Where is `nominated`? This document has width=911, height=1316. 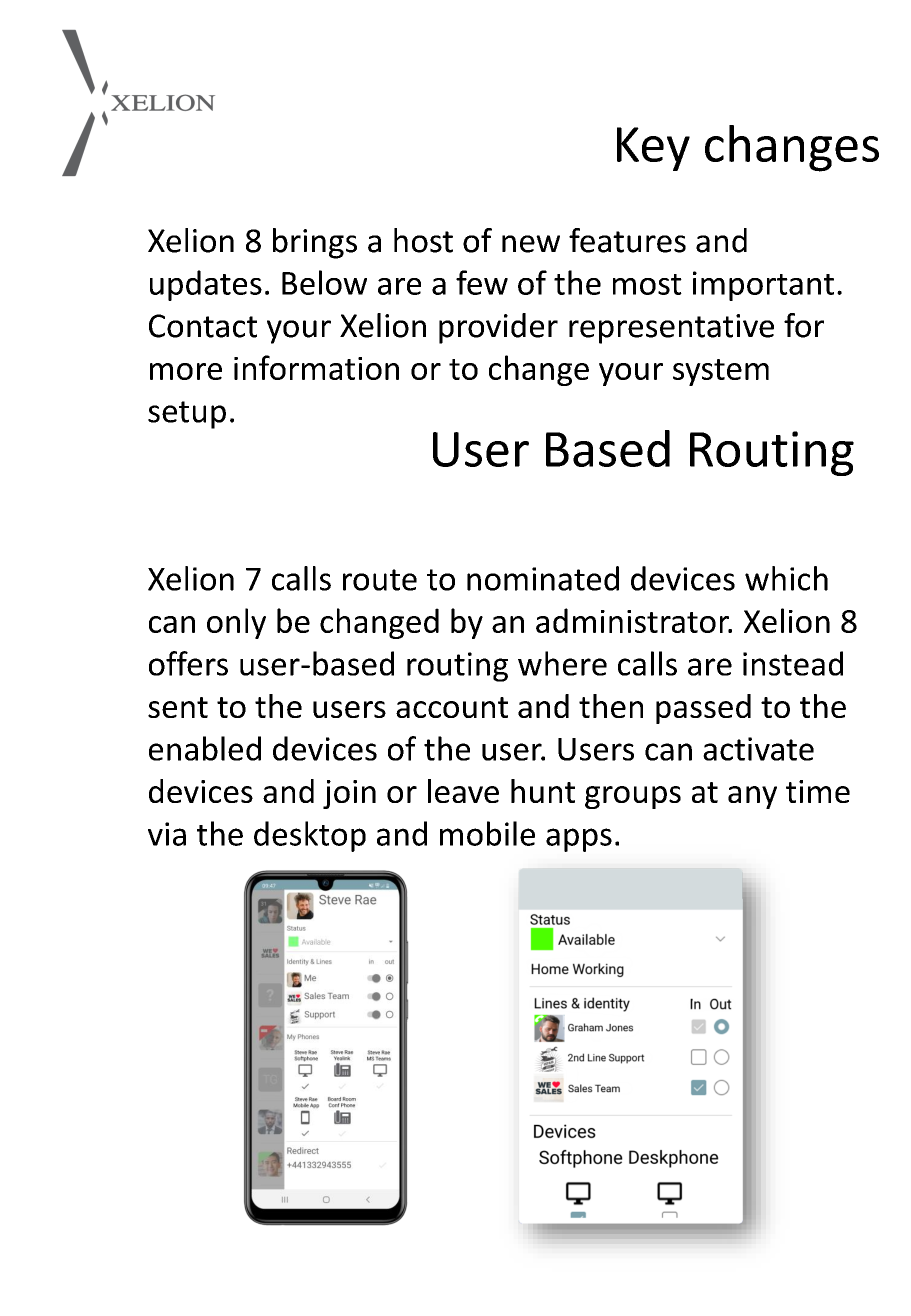
nominated is located at coordinates (543, 578).
